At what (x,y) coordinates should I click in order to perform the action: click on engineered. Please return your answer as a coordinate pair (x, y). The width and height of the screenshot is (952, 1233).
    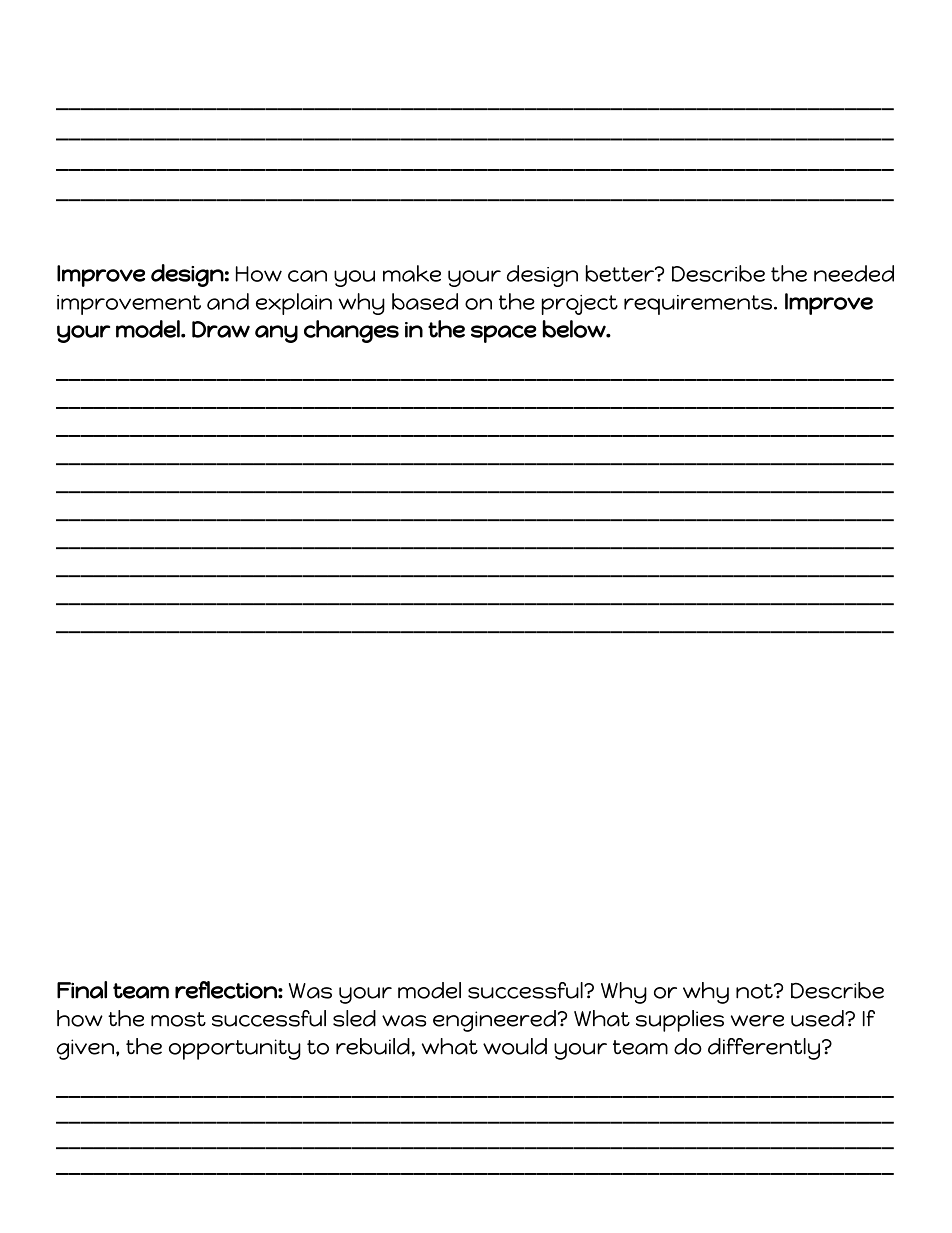
    Looking at the image, I should click on (494, 1021).
